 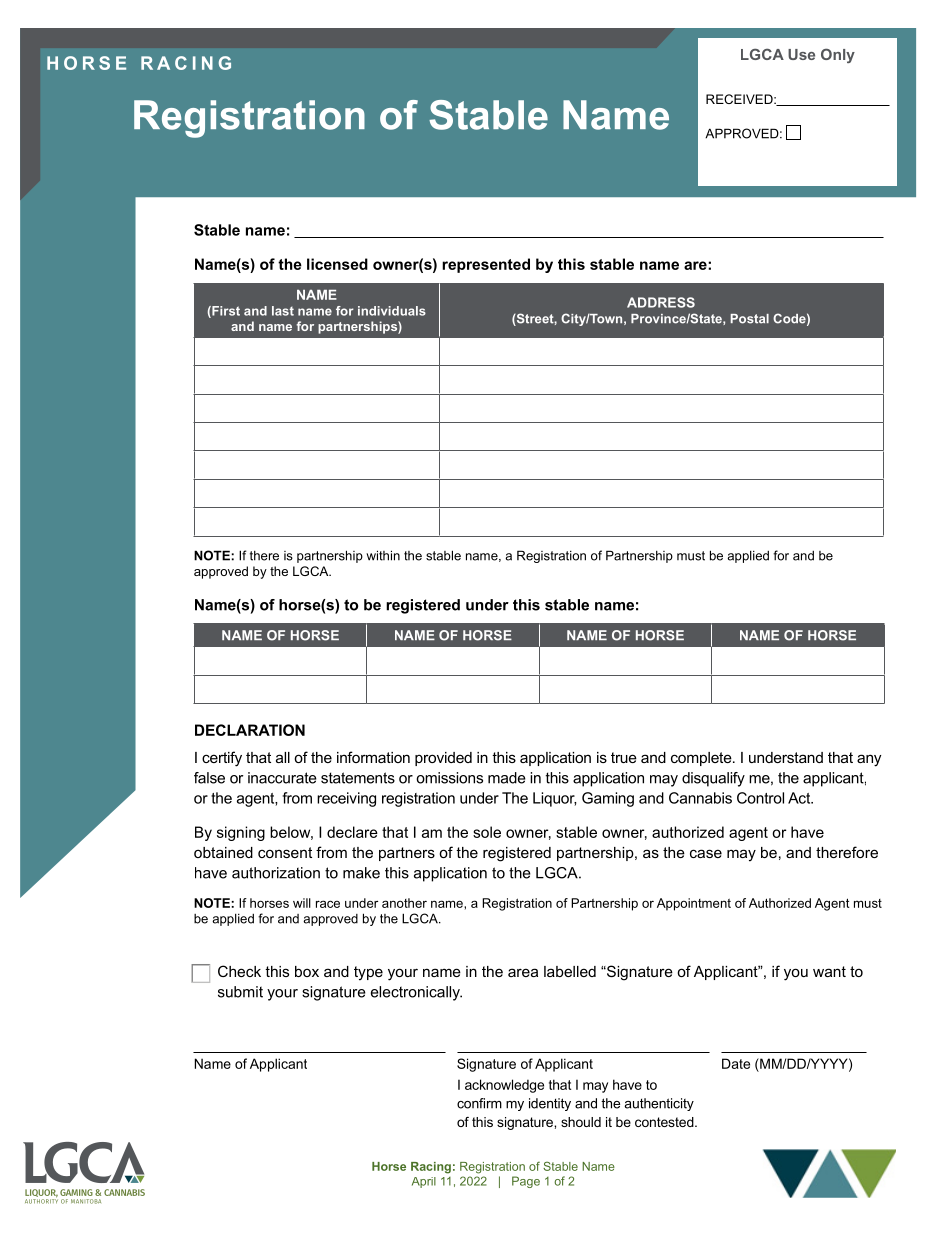 What do you see at coordinates (486, 265) in the screenshot?
I see `represented` at bounding box center [486, 265].
